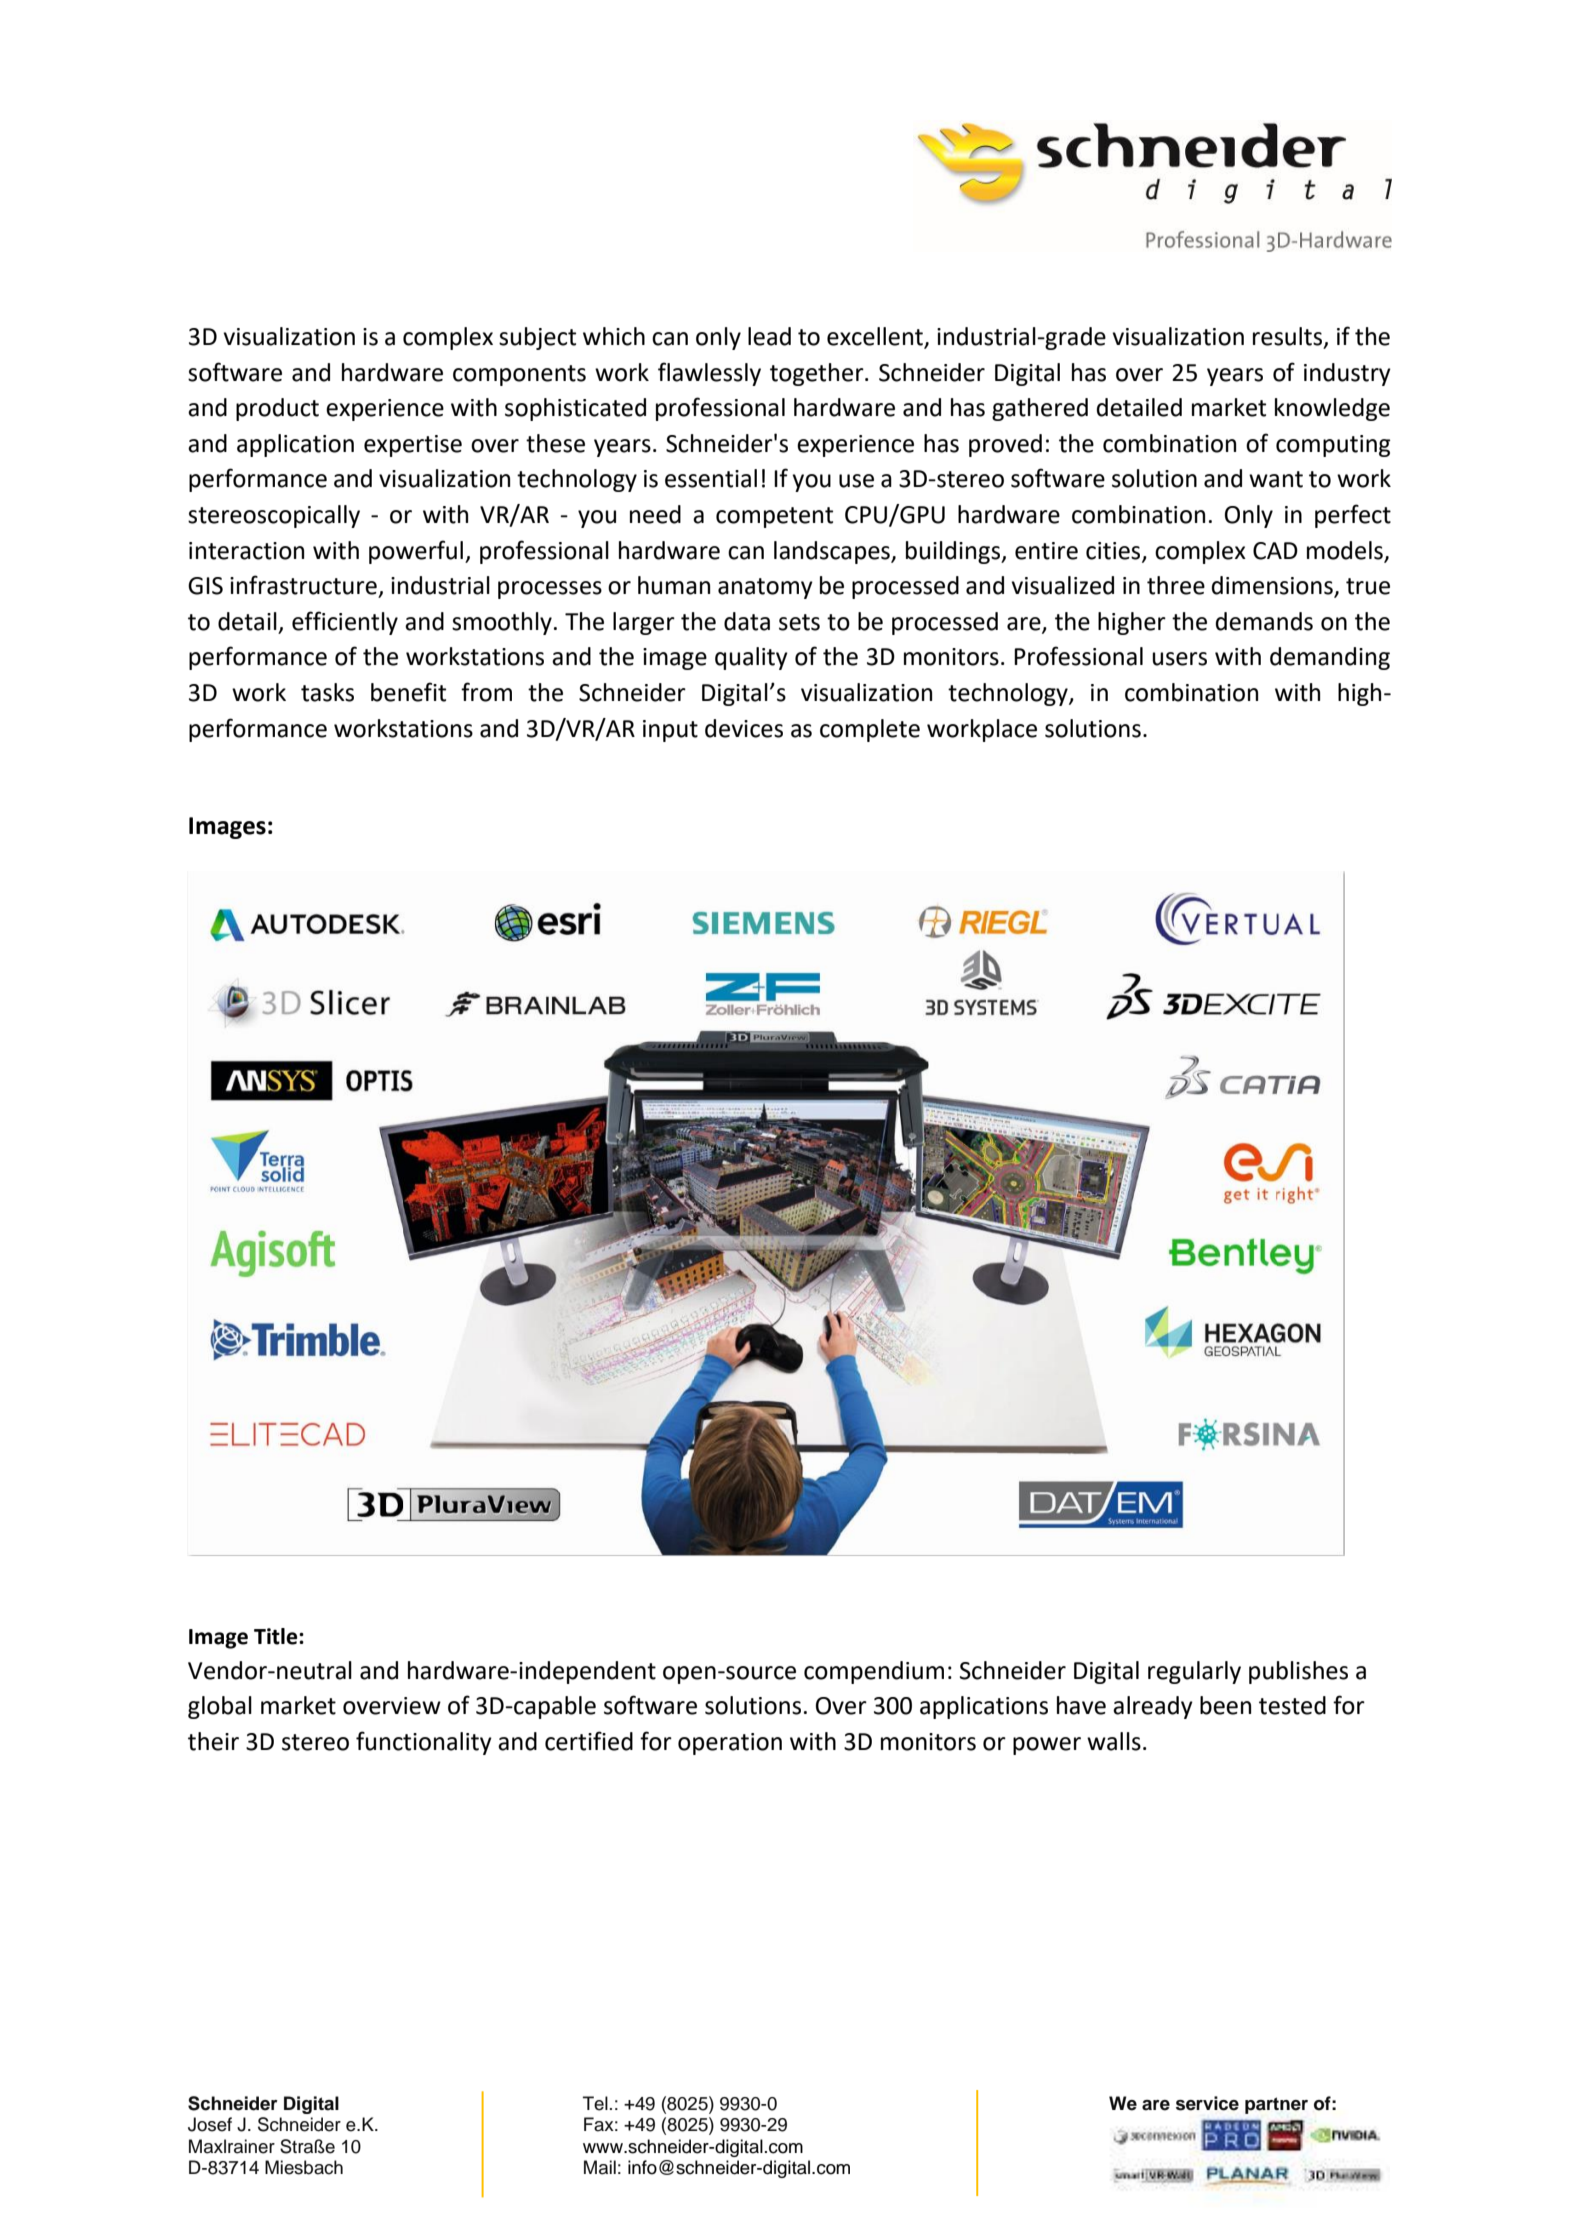 This document has width=1579, height=2233. Describe the element at coordinates (1289, 337) in the document. I see `results` at that location.
